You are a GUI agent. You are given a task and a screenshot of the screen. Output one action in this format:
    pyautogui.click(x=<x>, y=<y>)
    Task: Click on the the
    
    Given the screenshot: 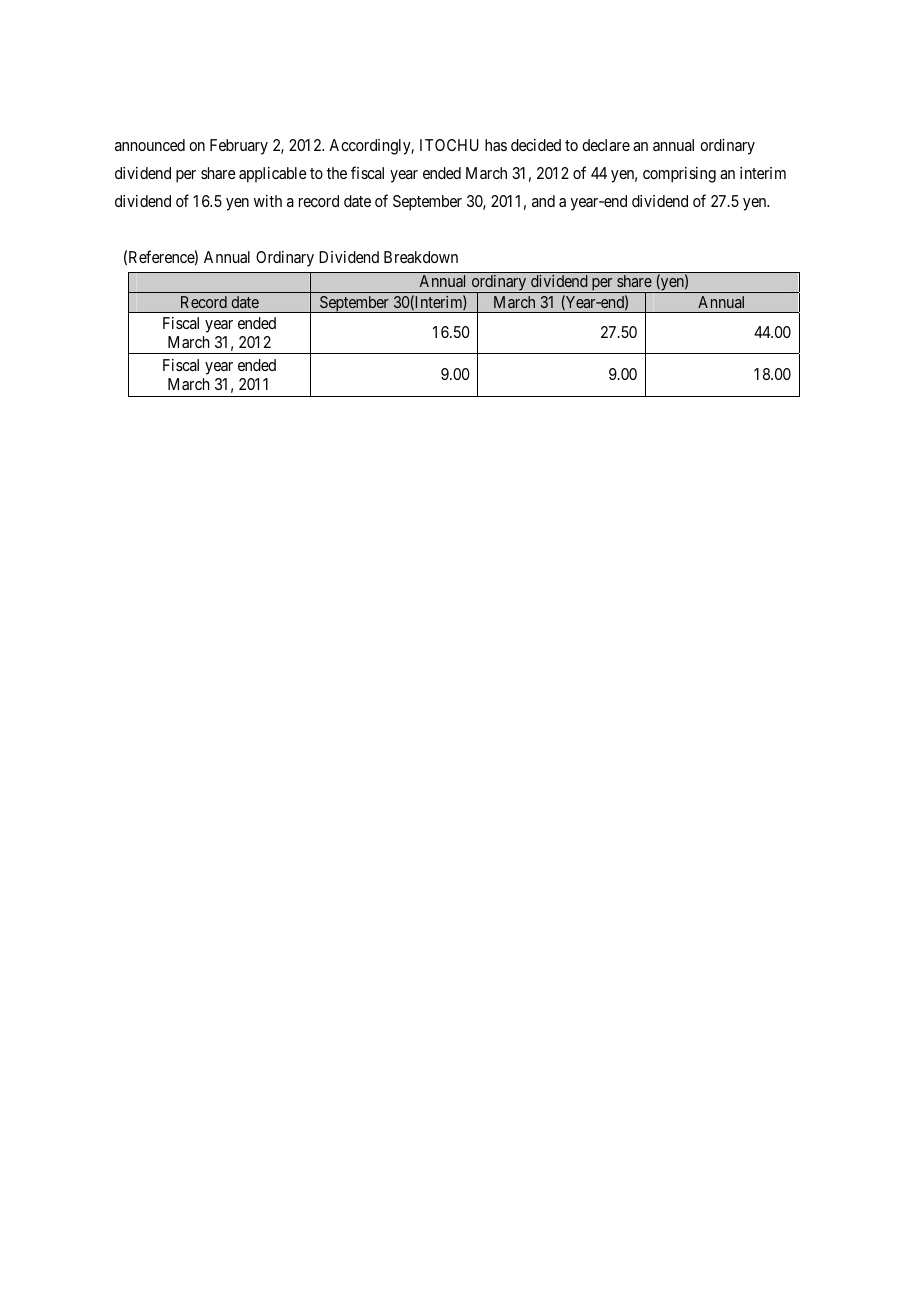 What is the action you would take?
    pyautogui.click(x=337, y=173)
